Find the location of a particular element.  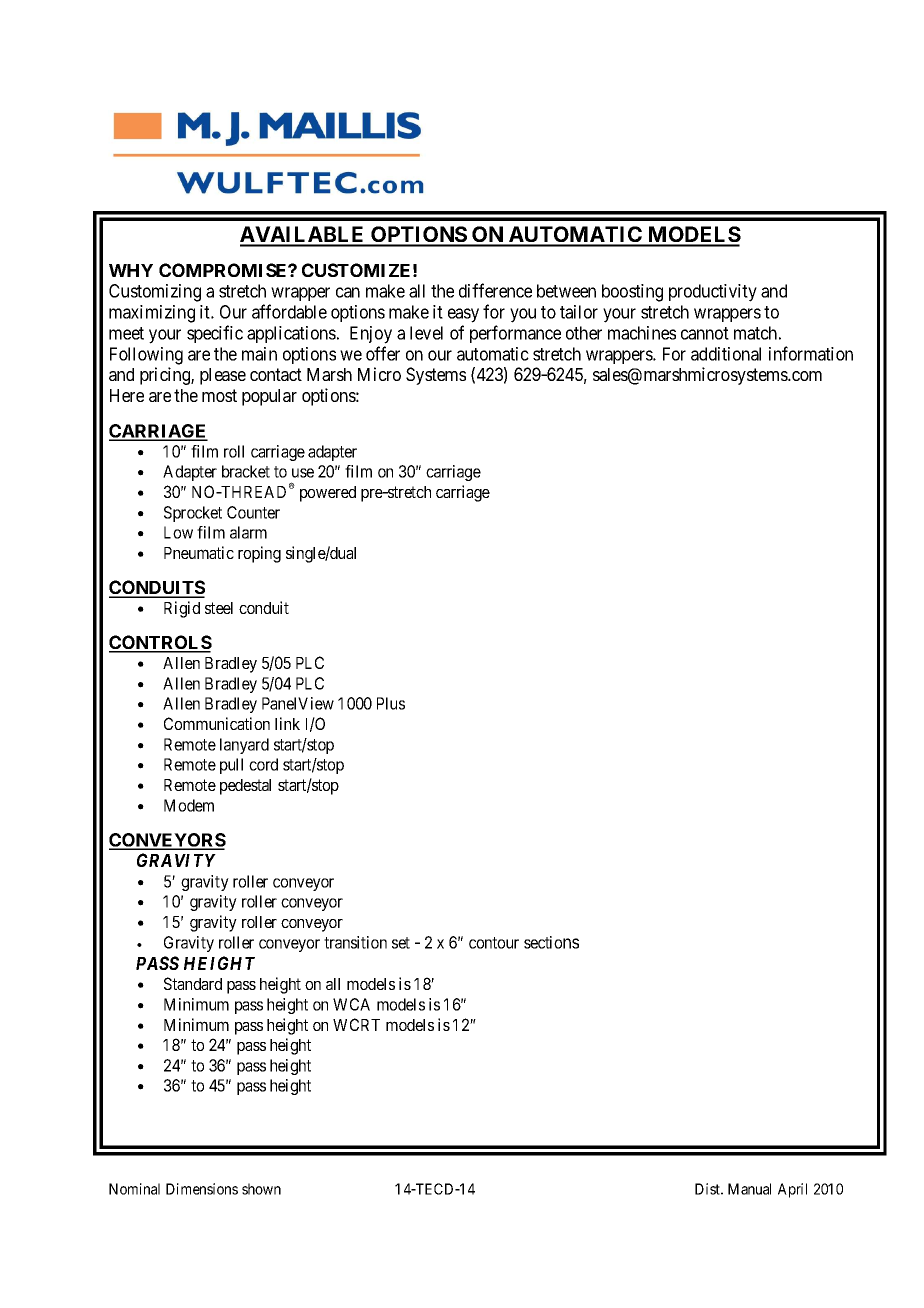

set is located at coordinates (401, 943).
